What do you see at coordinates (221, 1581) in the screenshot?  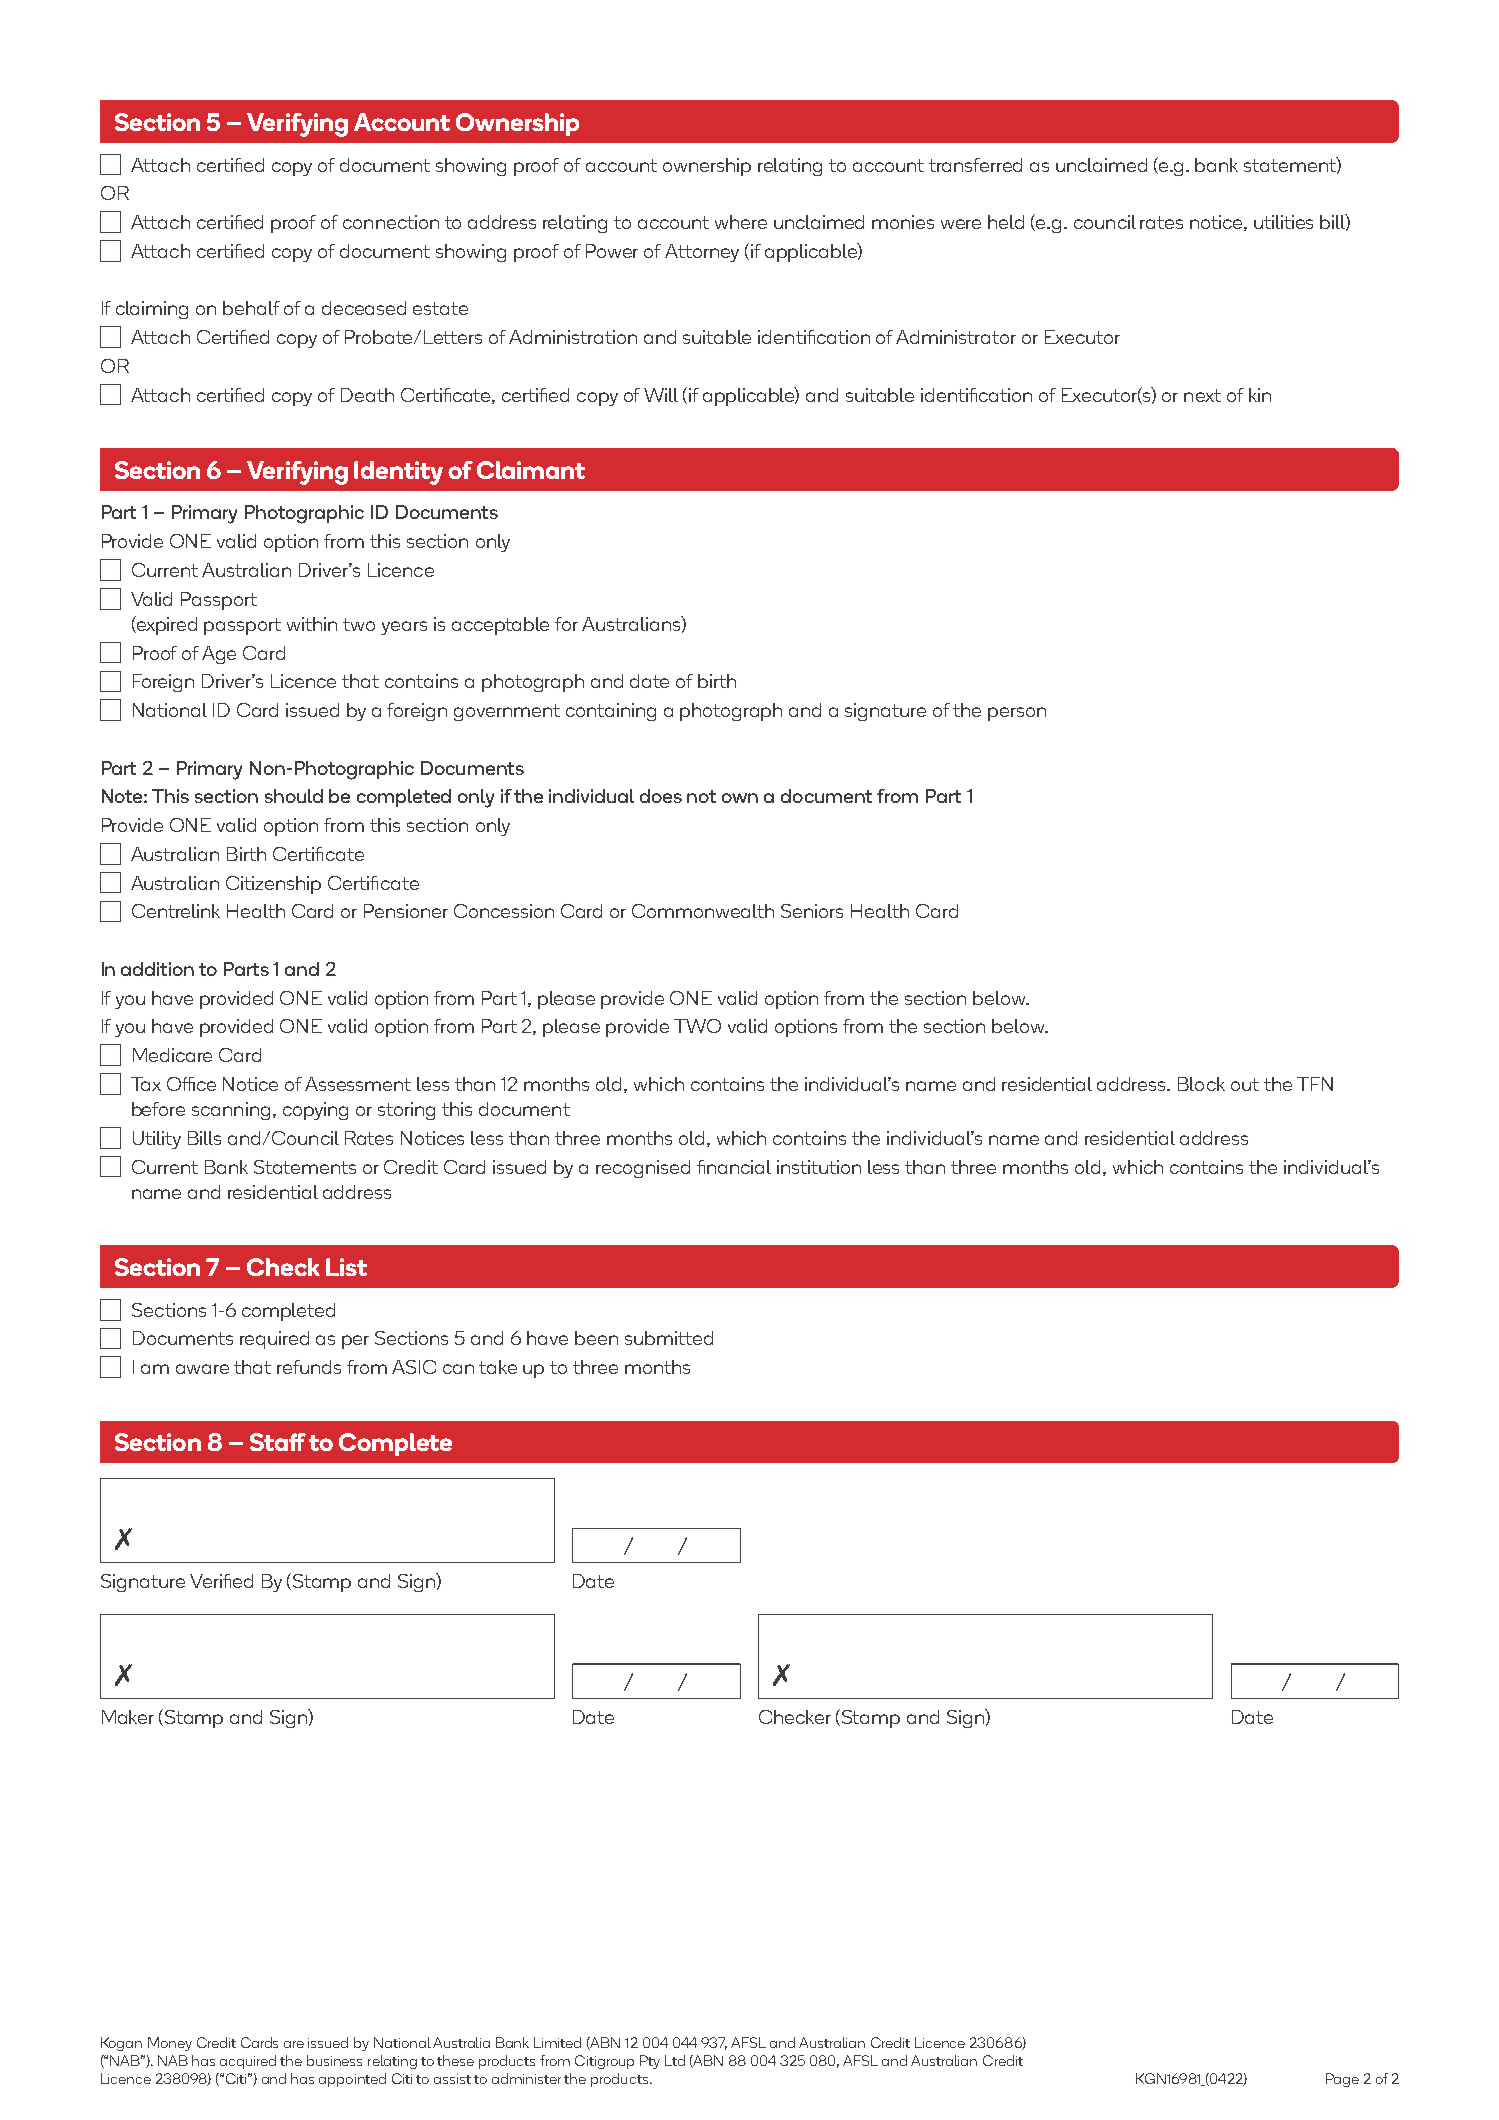 I see `Verified` at bounding box center [221, 1581].
